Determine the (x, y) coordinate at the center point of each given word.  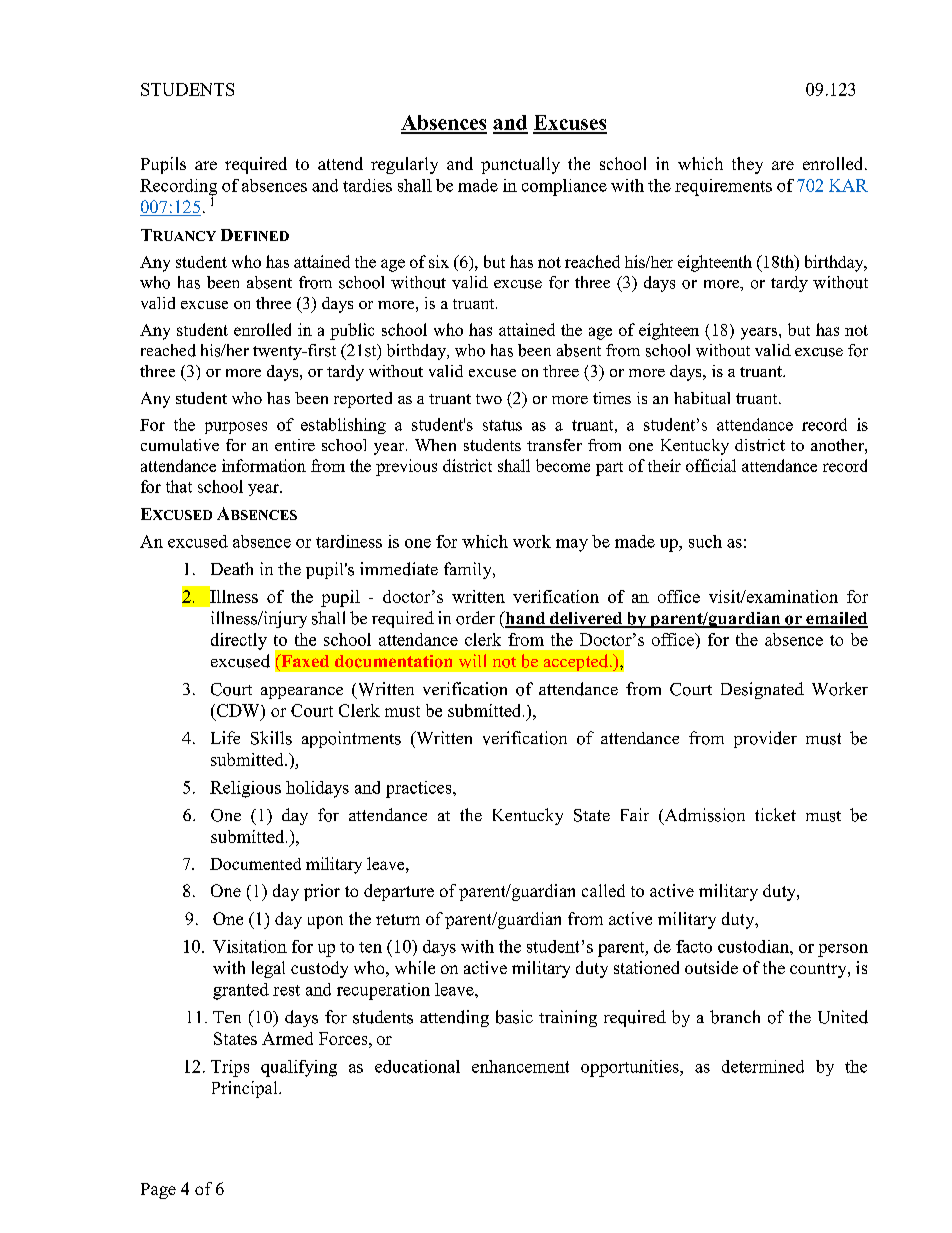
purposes (236, 428)
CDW (238, 710)
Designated (762, 690)
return (398, 919)
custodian (754, 946)
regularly (404, 165)
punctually (520, 165)
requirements (723, 187)
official (711, 465)
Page (158, 1191)
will (472, 661)
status (502, 425)
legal (268, 969)
